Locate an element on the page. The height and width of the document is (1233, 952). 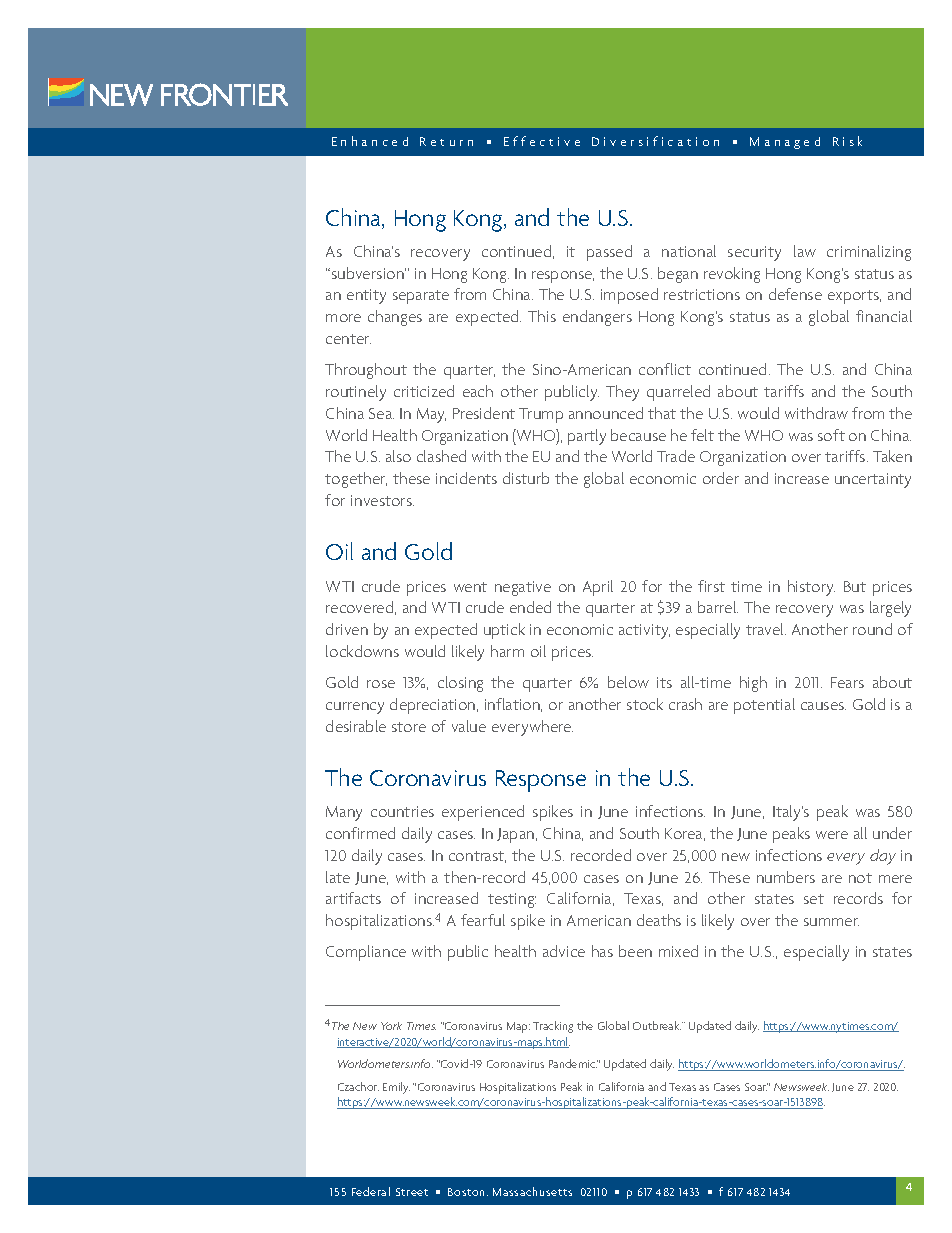
Diversification is located at coordinates (655, 141).
